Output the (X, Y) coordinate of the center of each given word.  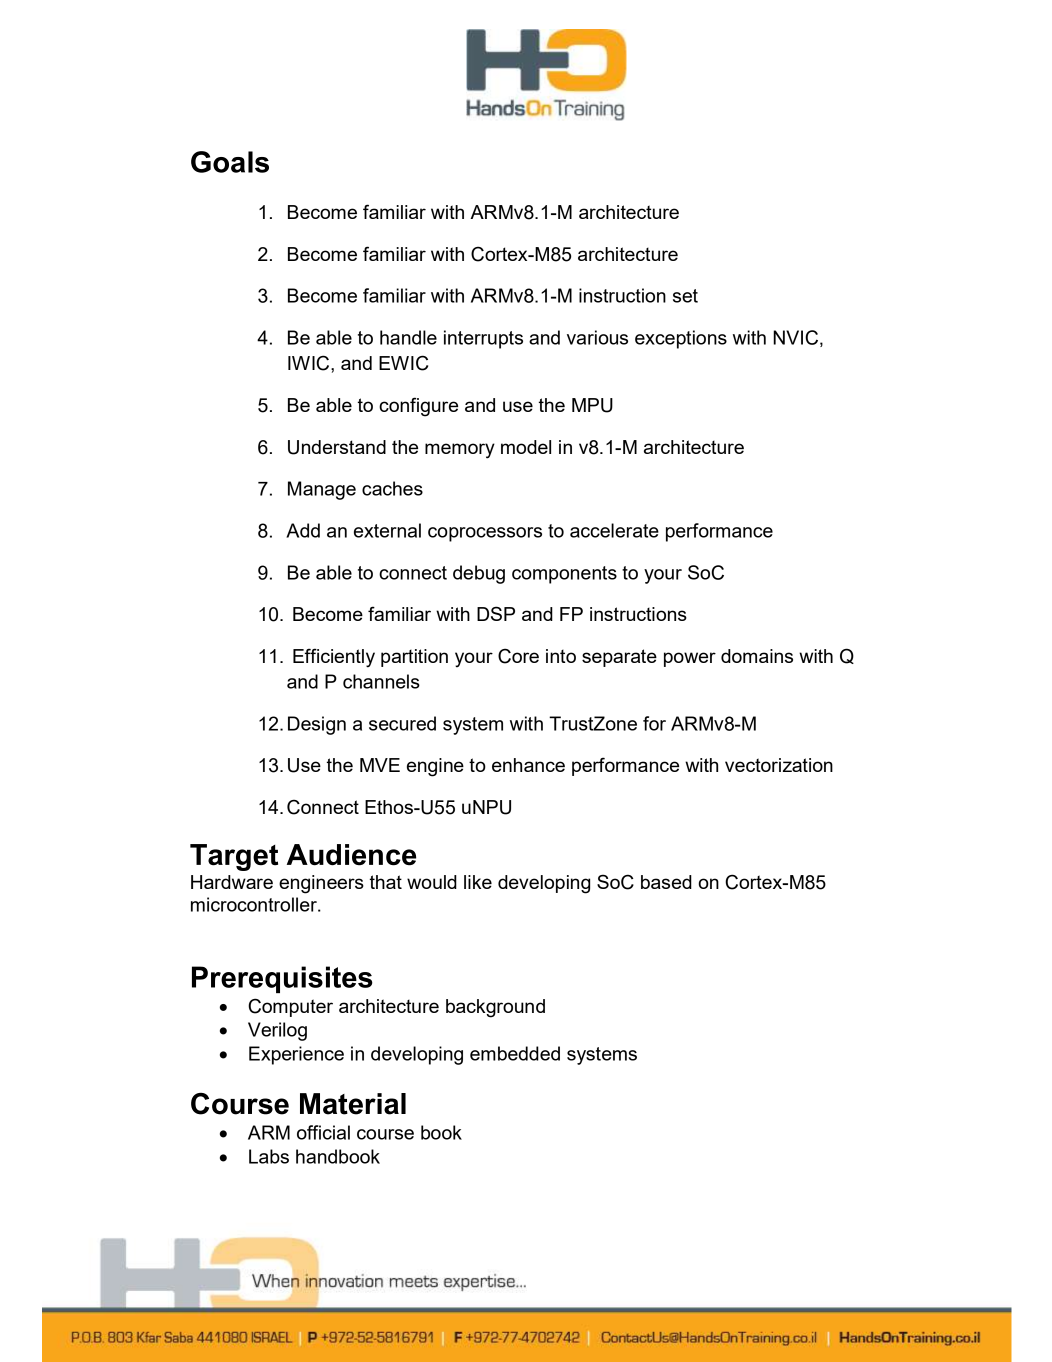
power (690, 659)
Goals (230, 162)
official (323, 1132)
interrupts (483, 339)
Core (518, 656)
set (685, 296)
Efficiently (334, 658)
